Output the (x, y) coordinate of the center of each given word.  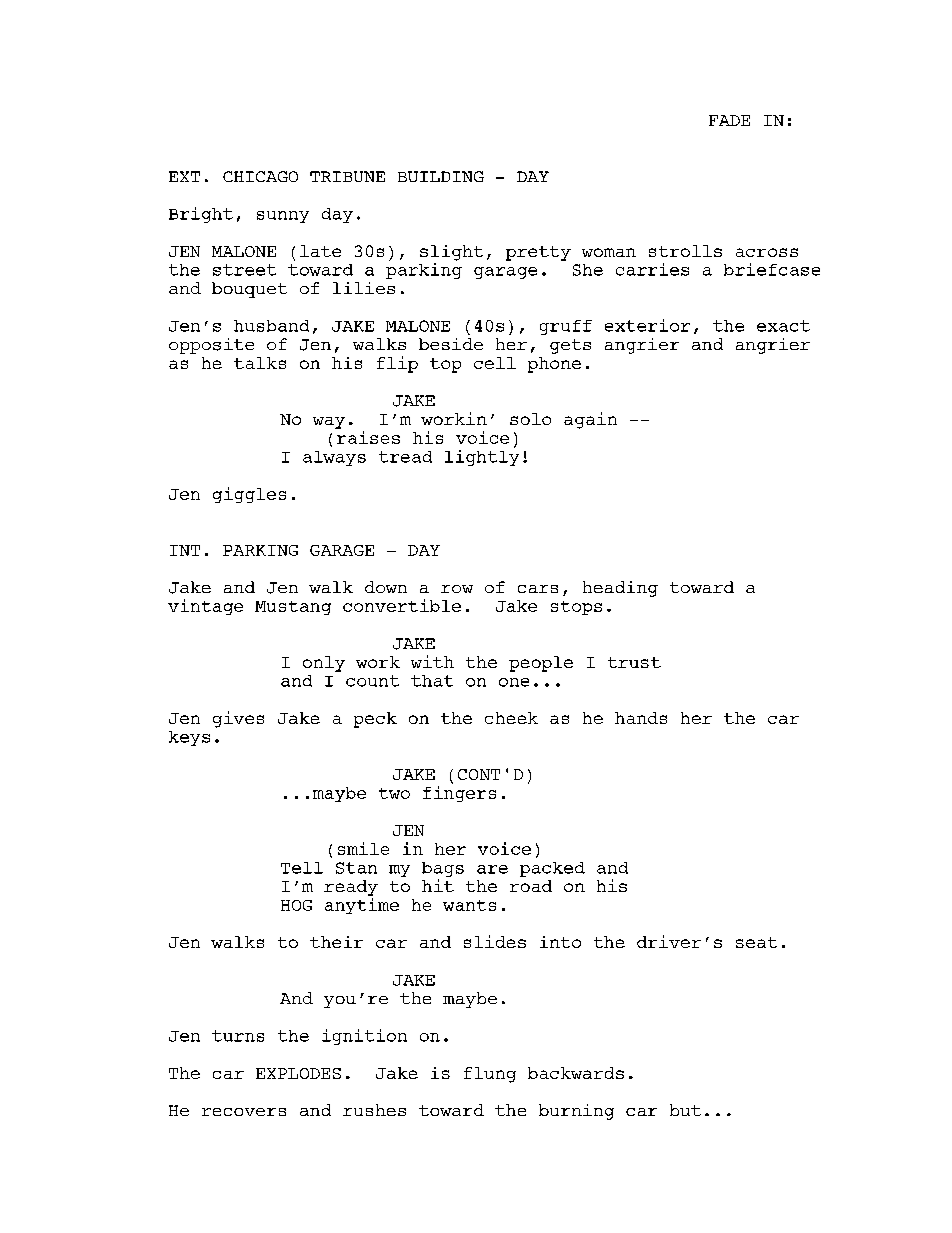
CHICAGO (260, 176)
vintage (205, 607)
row (457, 589)
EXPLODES (298, 1073)
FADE (729, 120)
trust (634, 662)
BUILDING (441, 176)
